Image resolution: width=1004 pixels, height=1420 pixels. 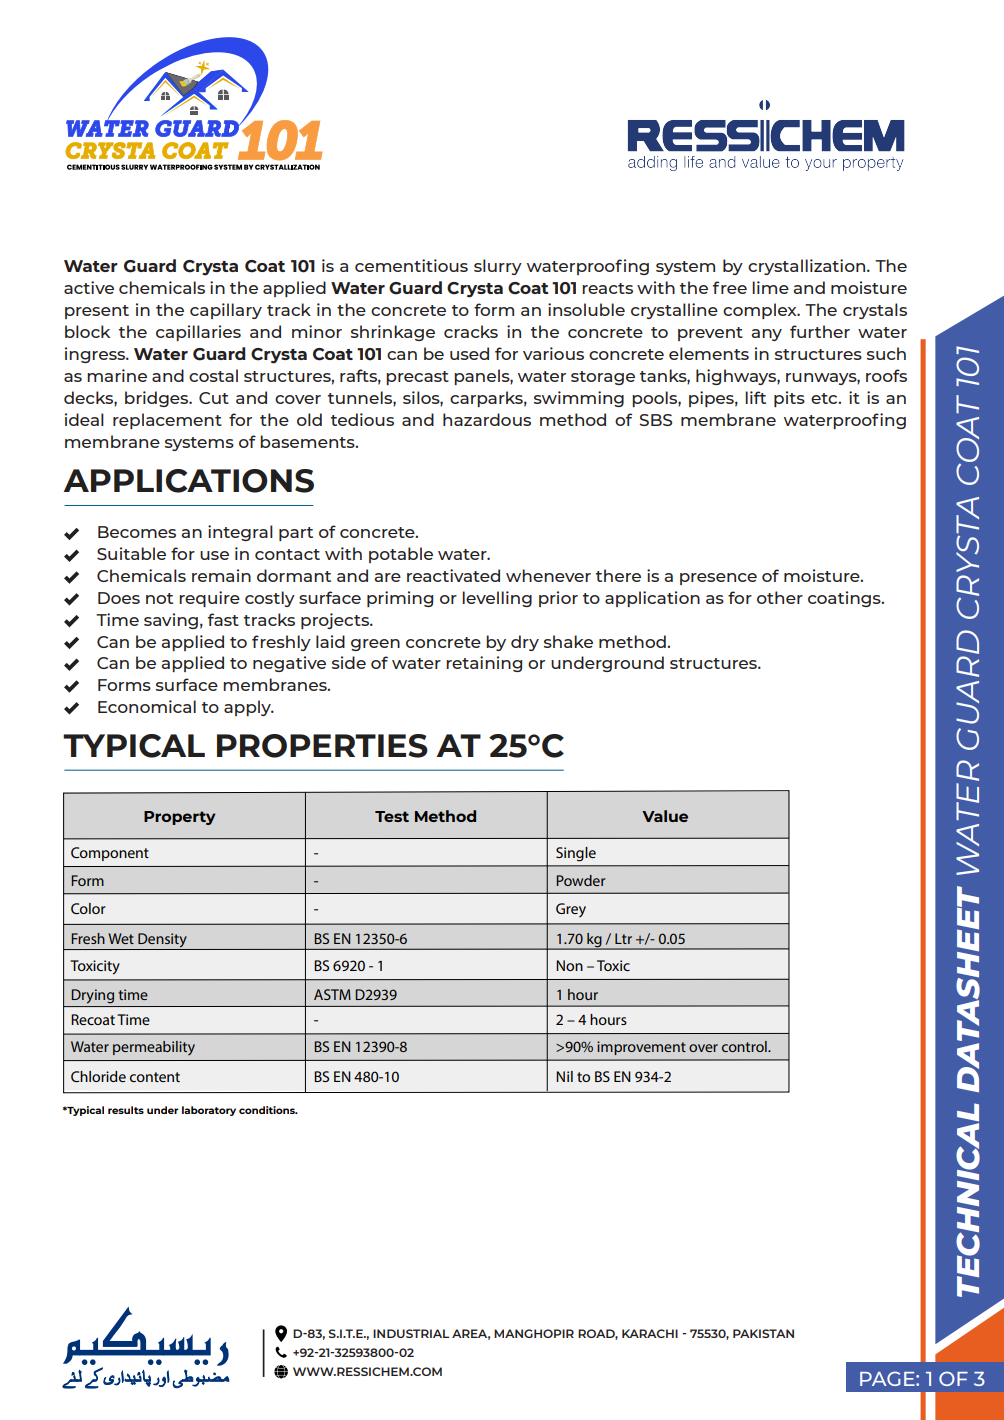 I want to click on retaining, so click(x=484, y=664).
